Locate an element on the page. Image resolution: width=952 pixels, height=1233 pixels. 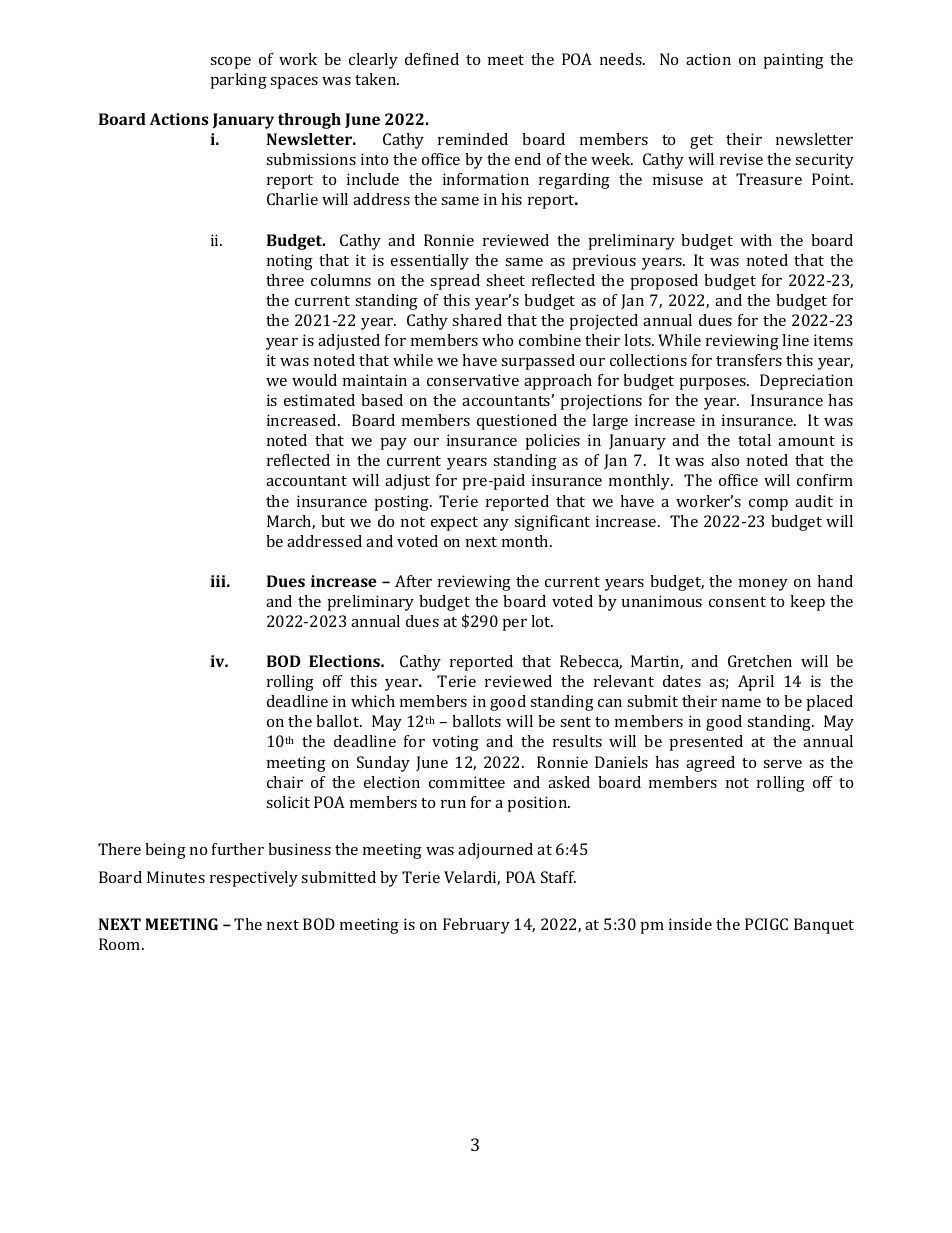
voting is located at coordinates (455, 743).
